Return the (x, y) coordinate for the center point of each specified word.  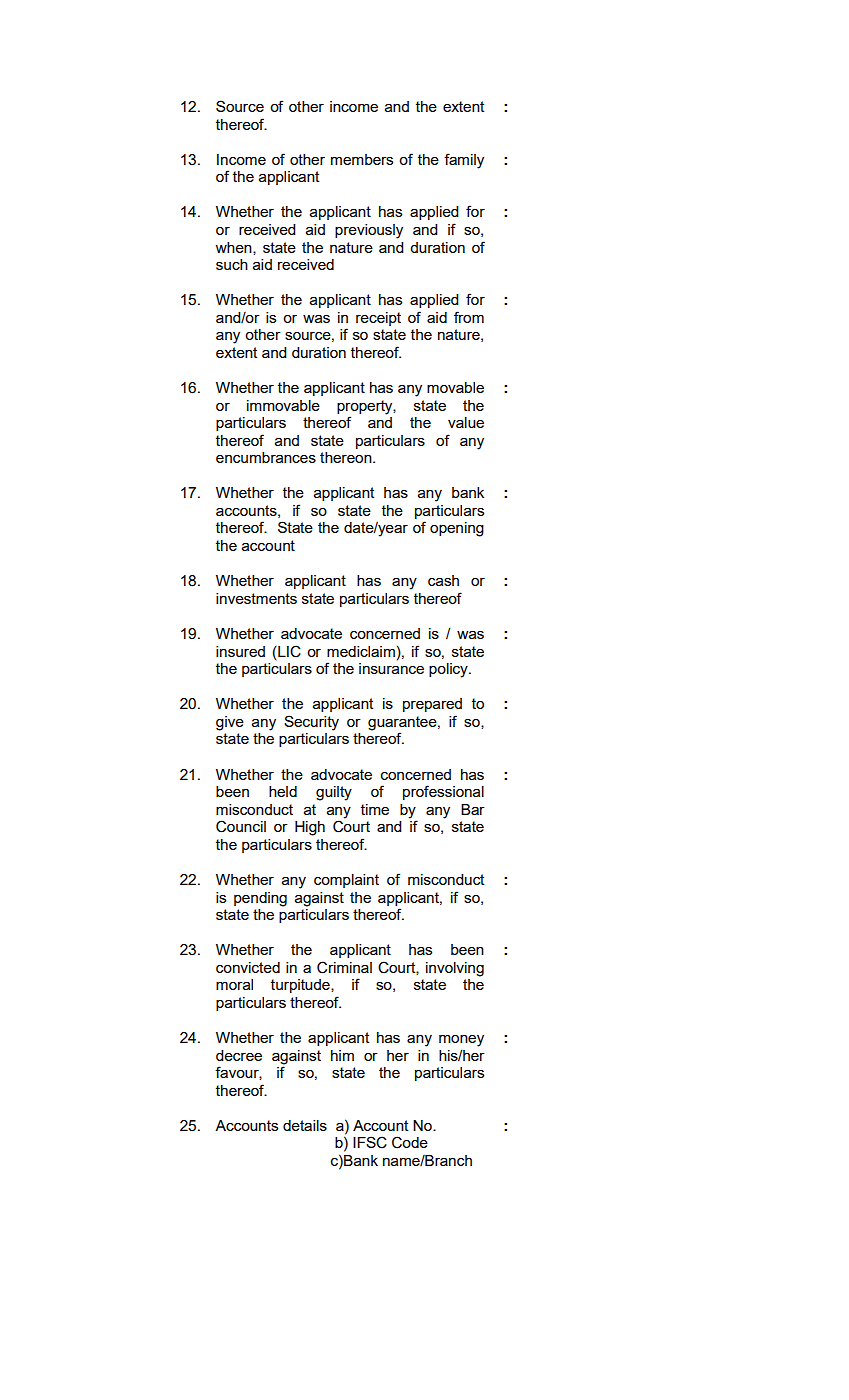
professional (443, 792)
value (466, 422)
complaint (346, 881)
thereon (347, 457)
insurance (391, 667)
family (464, 161)
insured (240, 651)
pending (260, 899)
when (234, 248)
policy (449, 670)
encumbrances (266, 457)
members (362, 159)
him (342, 1055)
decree (239, 1055)
